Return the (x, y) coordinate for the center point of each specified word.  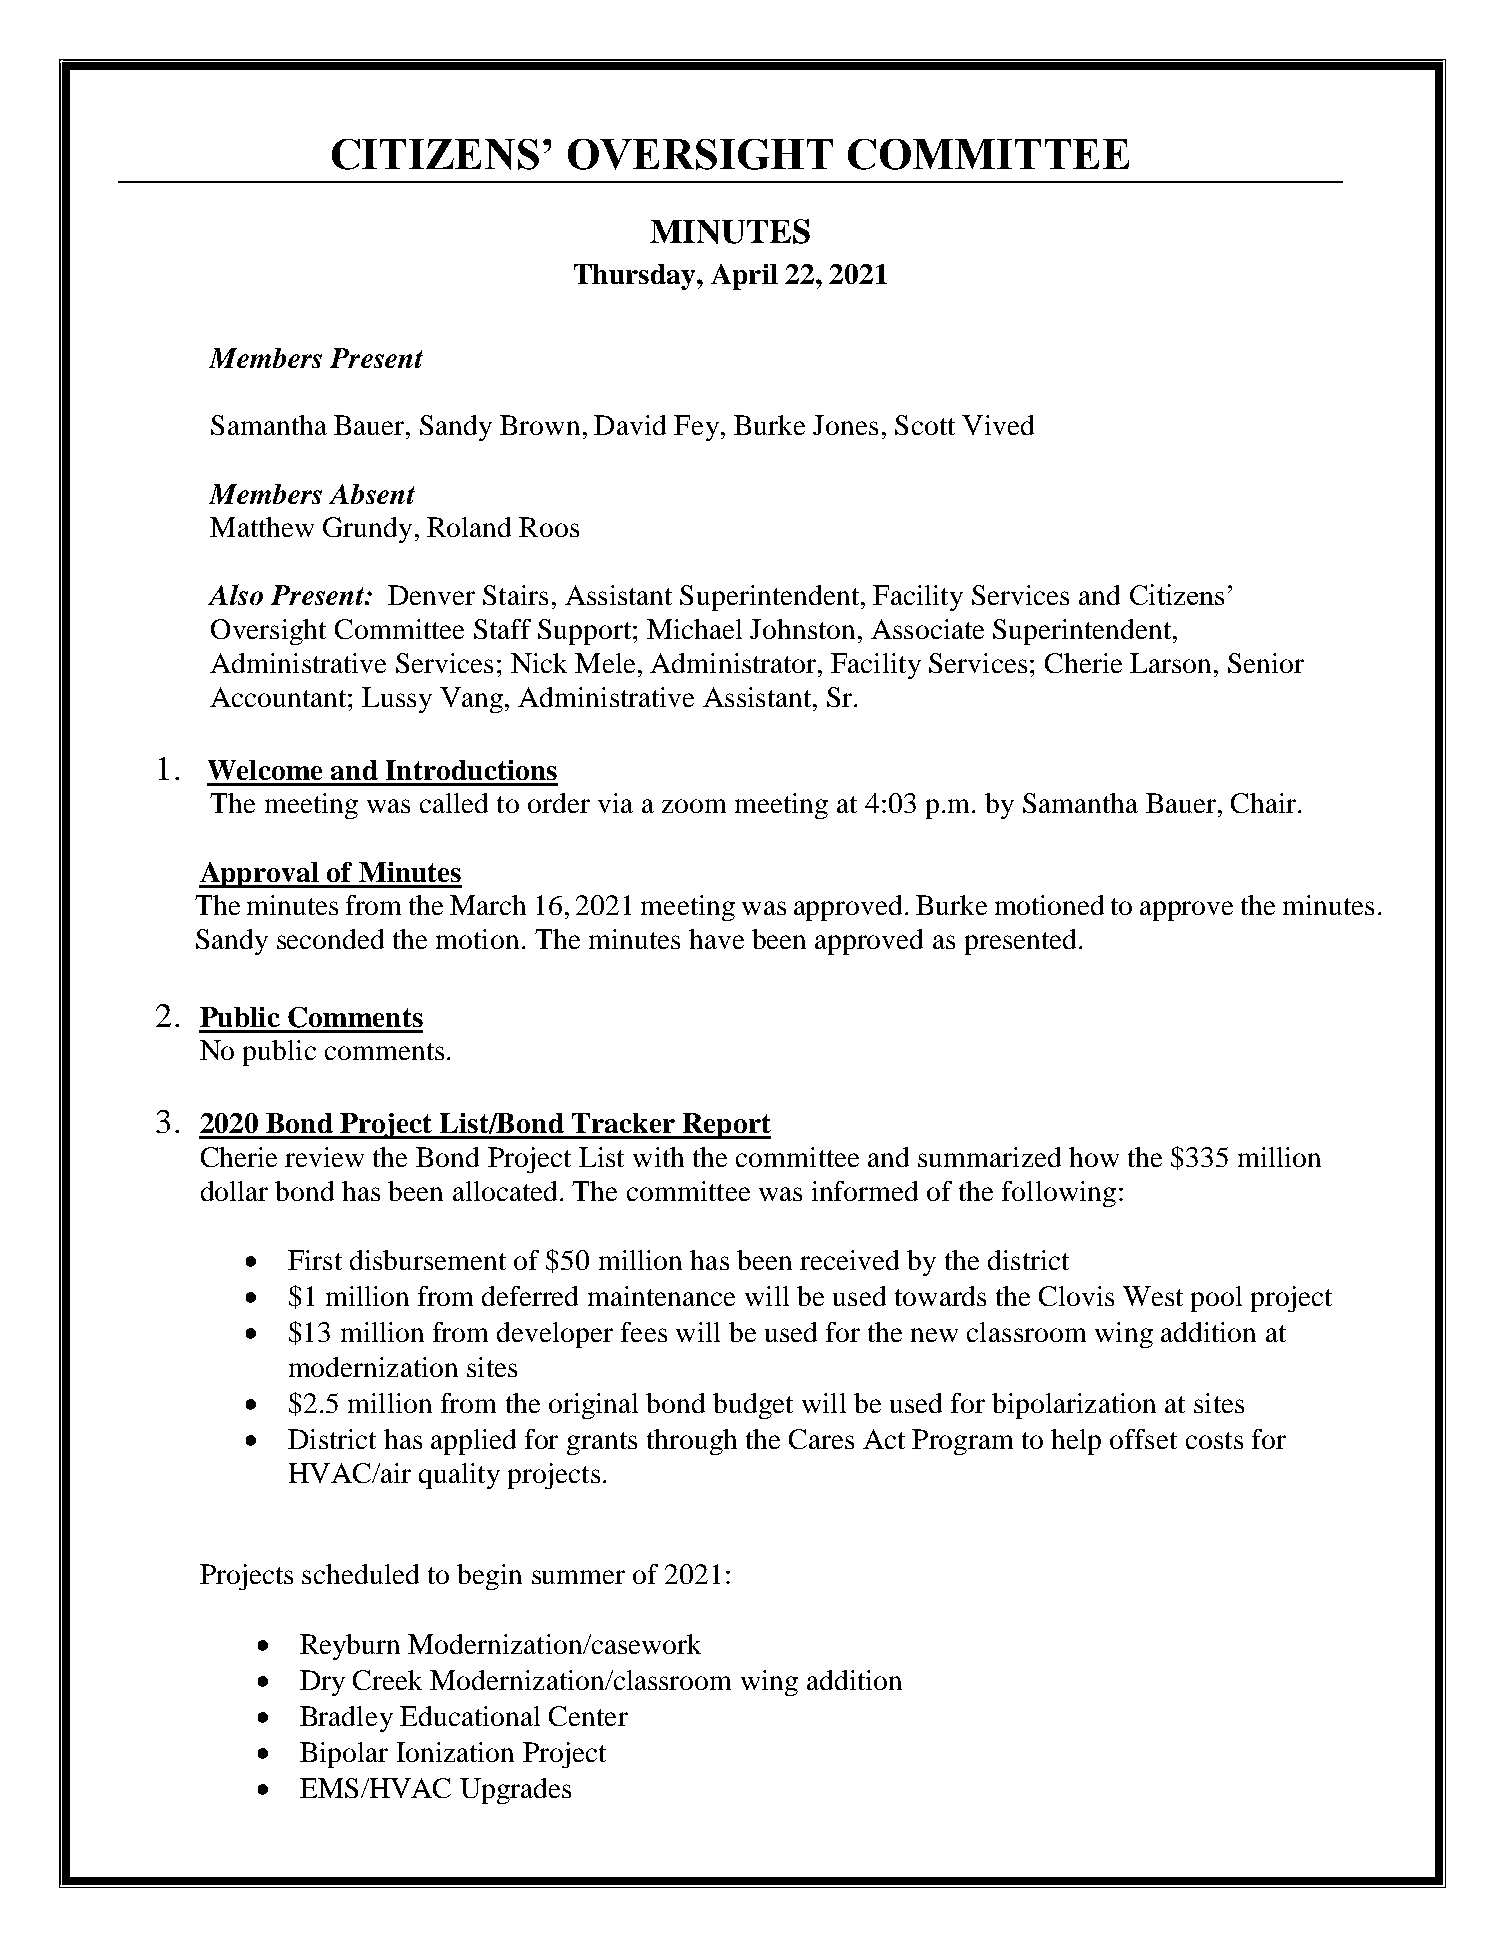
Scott (925, 425)
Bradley (346, 1719)
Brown (540, 425)
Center (588, 1716)
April (744, 277)
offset (1143, 1439)
